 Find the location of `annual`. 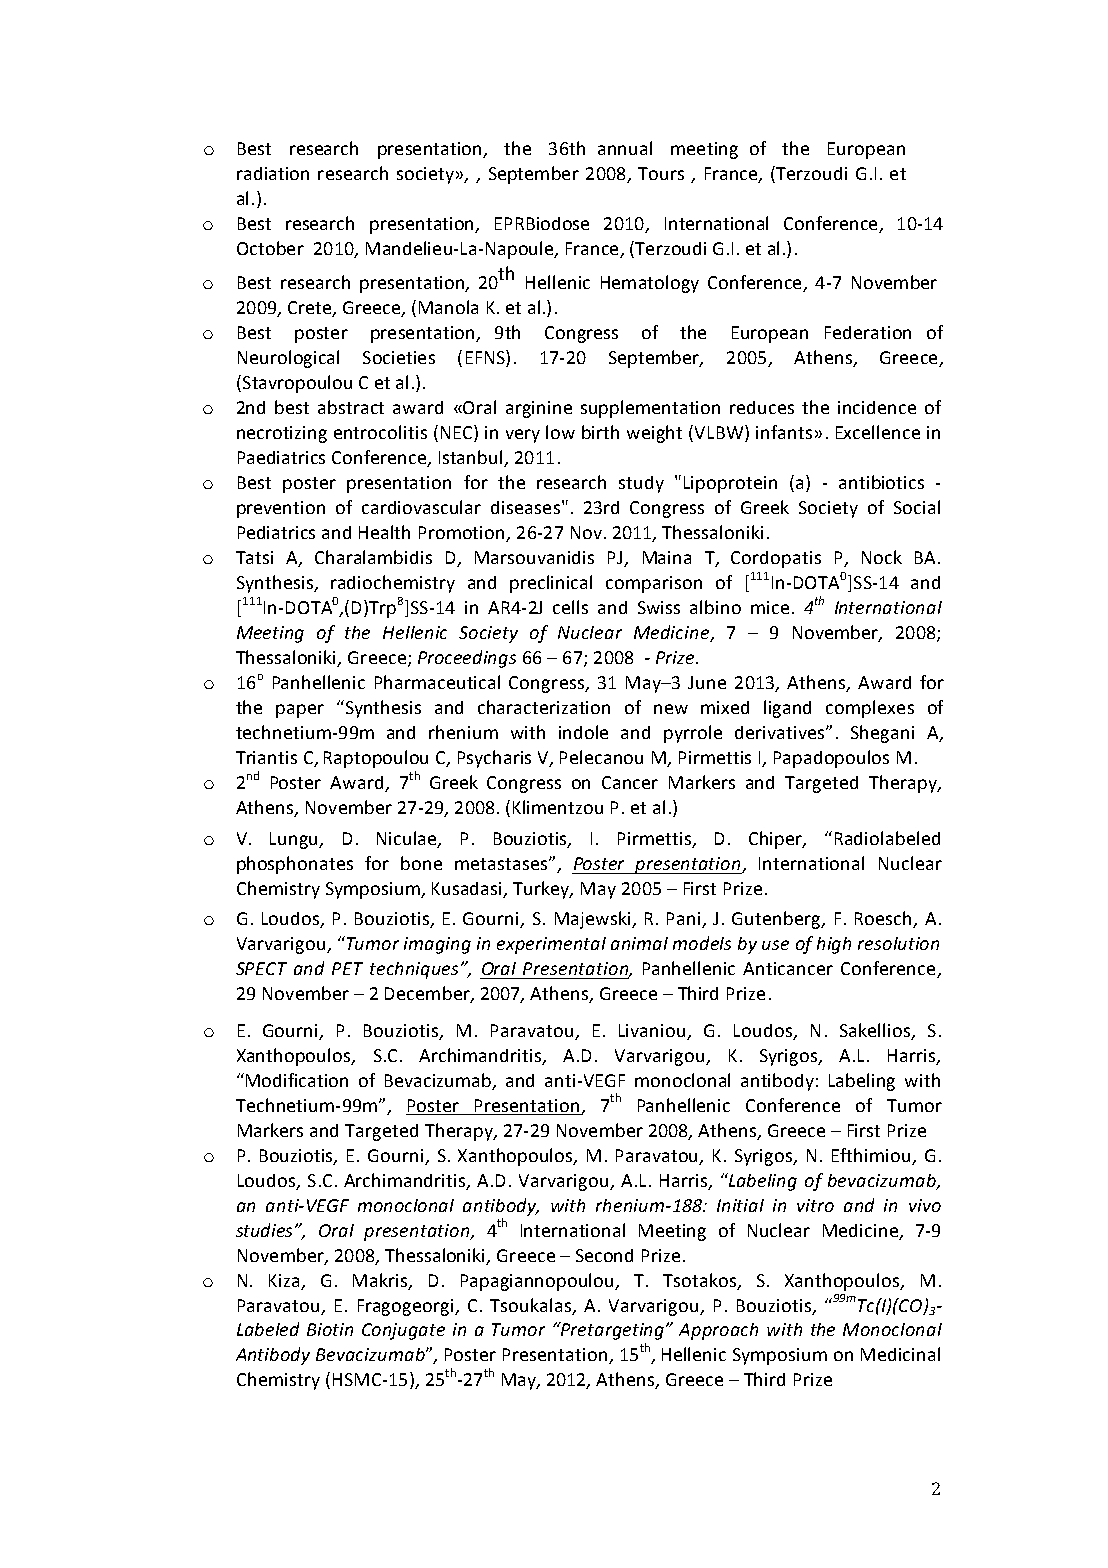

annual is located at coordinates (625, 148).
